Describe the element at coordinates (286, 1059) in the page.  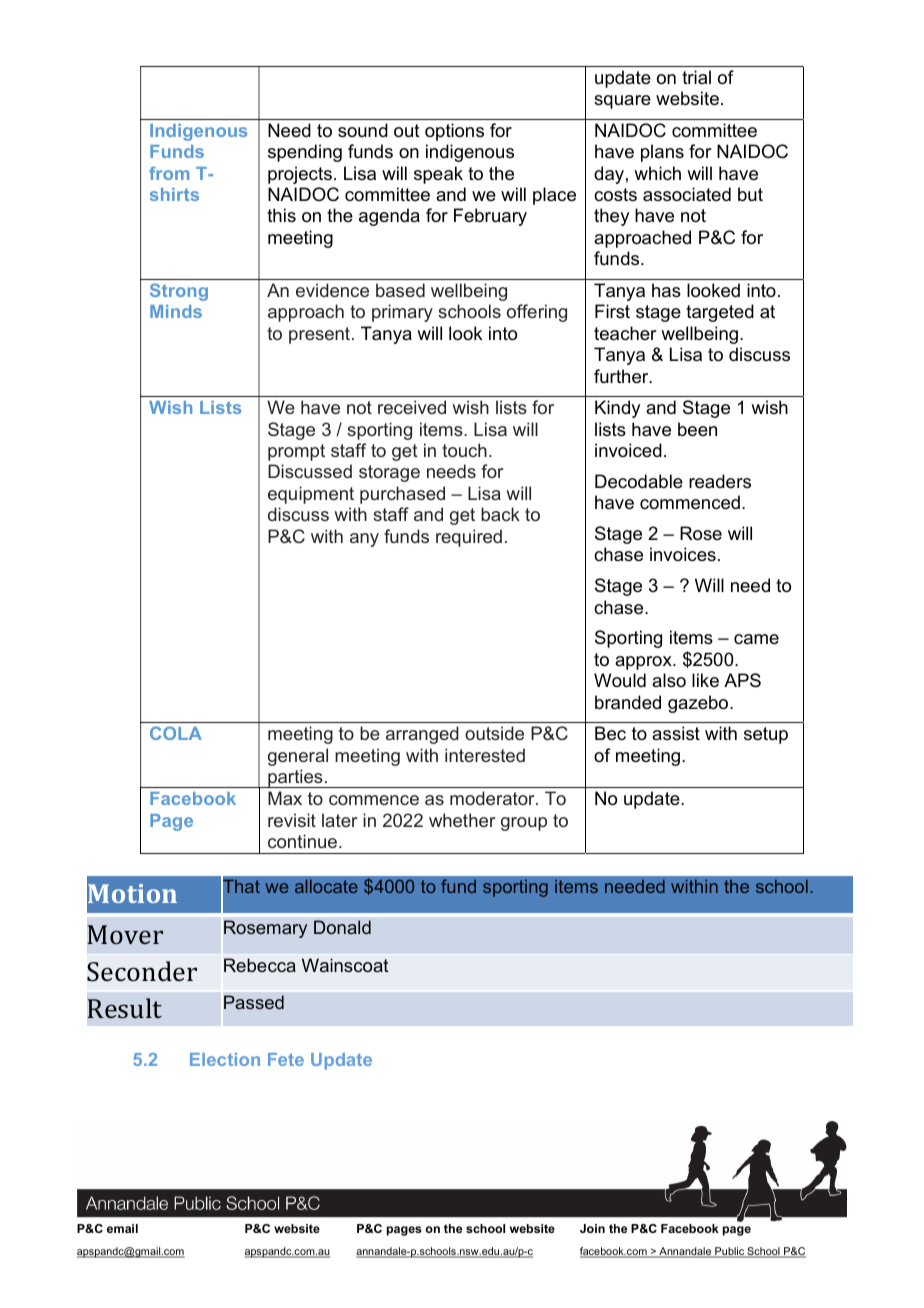
I see `Fete` at that location.
